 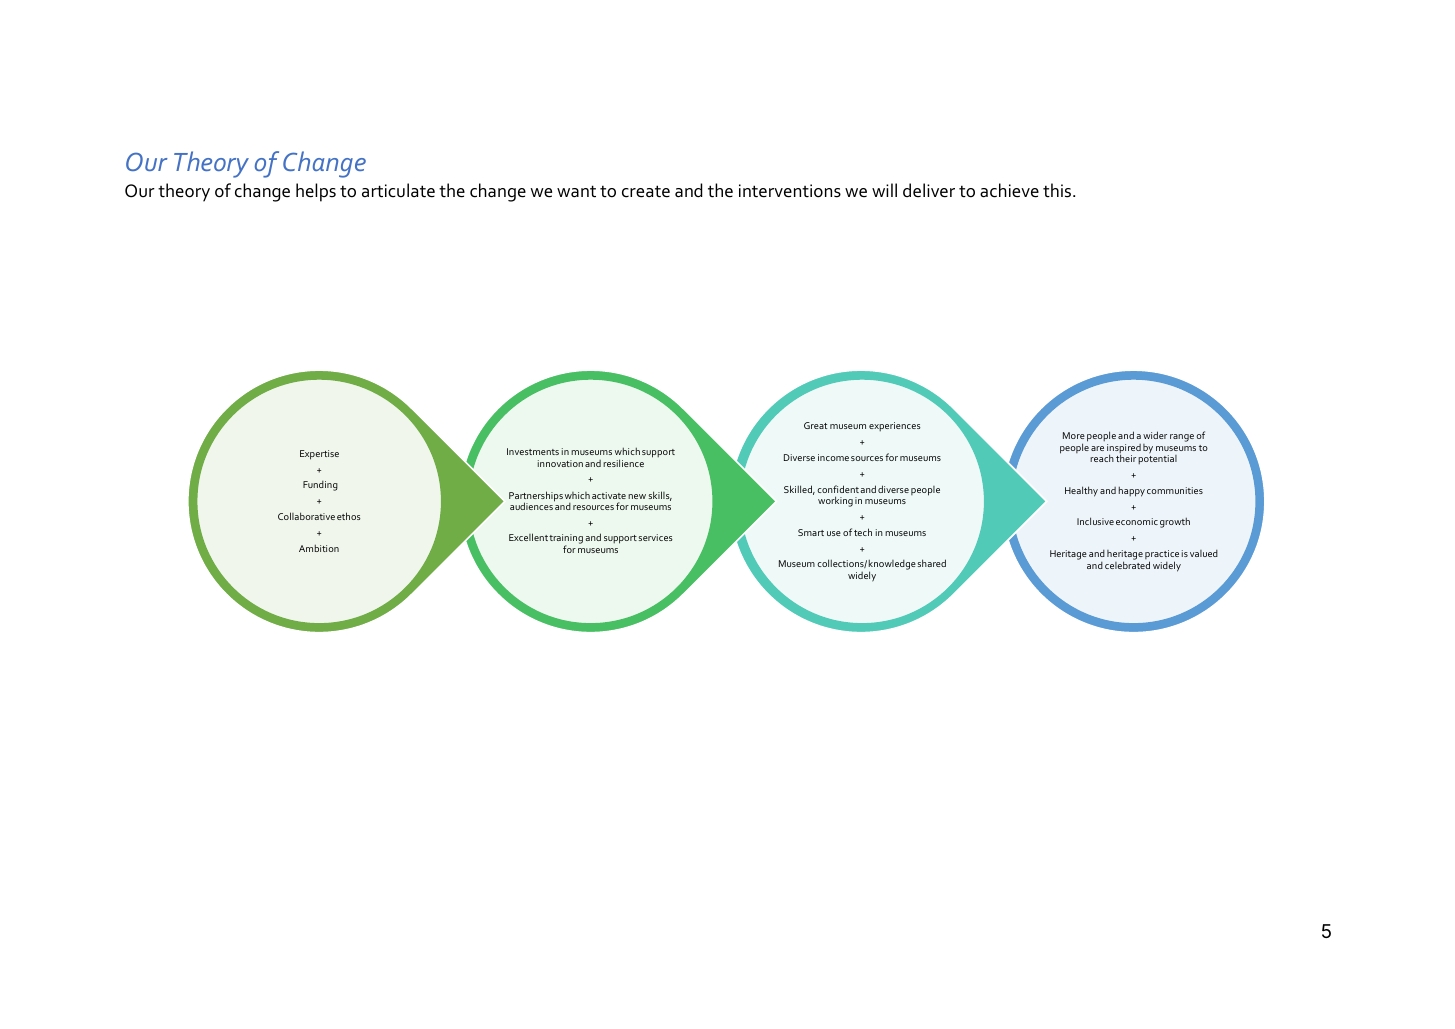 What do you see at coordinates (533, 451) in the page?
I see `Investments` at bounding box center [533, 451].
